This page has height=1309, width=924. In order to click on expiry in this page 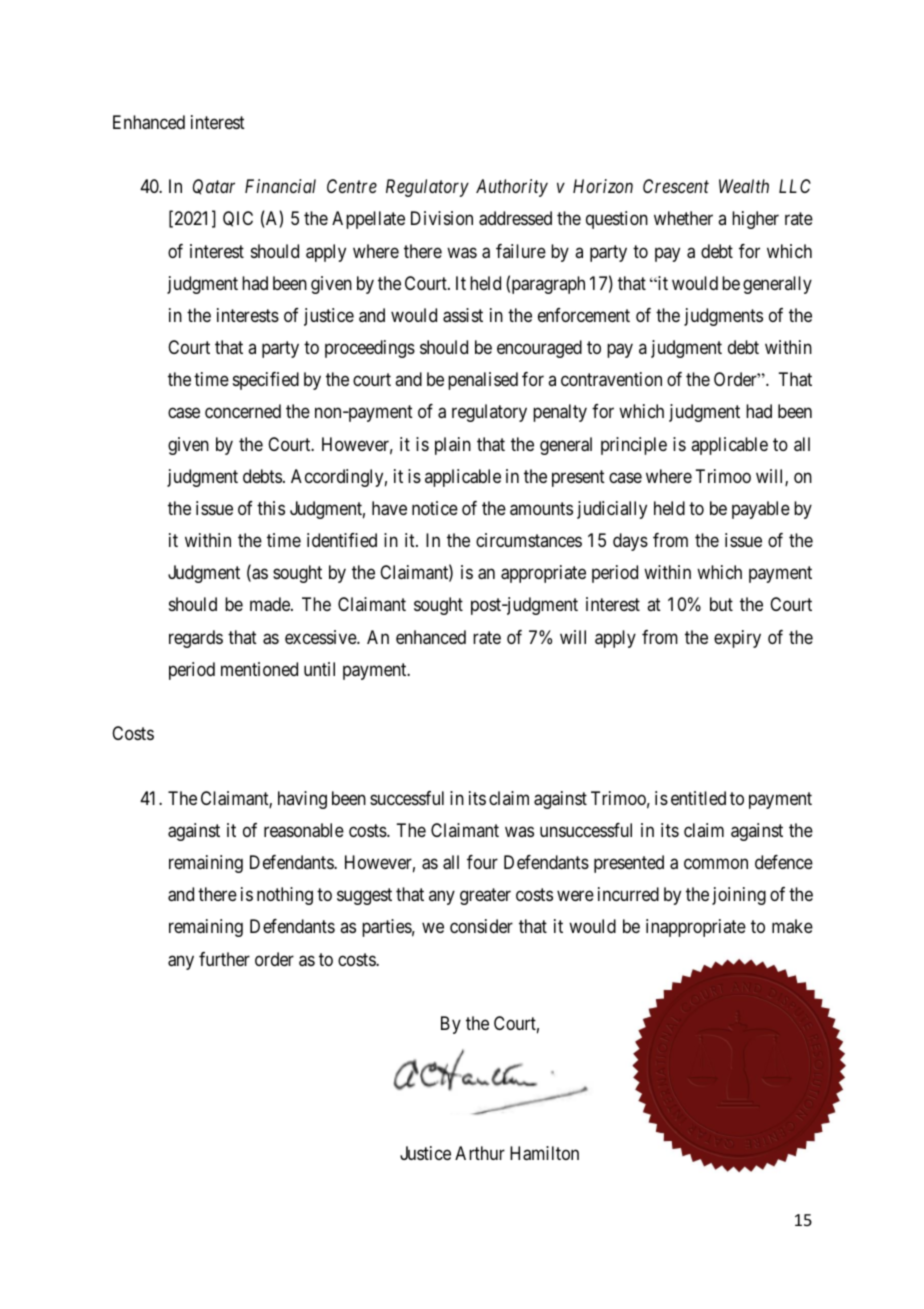, I will do `click(737, 639)`.
